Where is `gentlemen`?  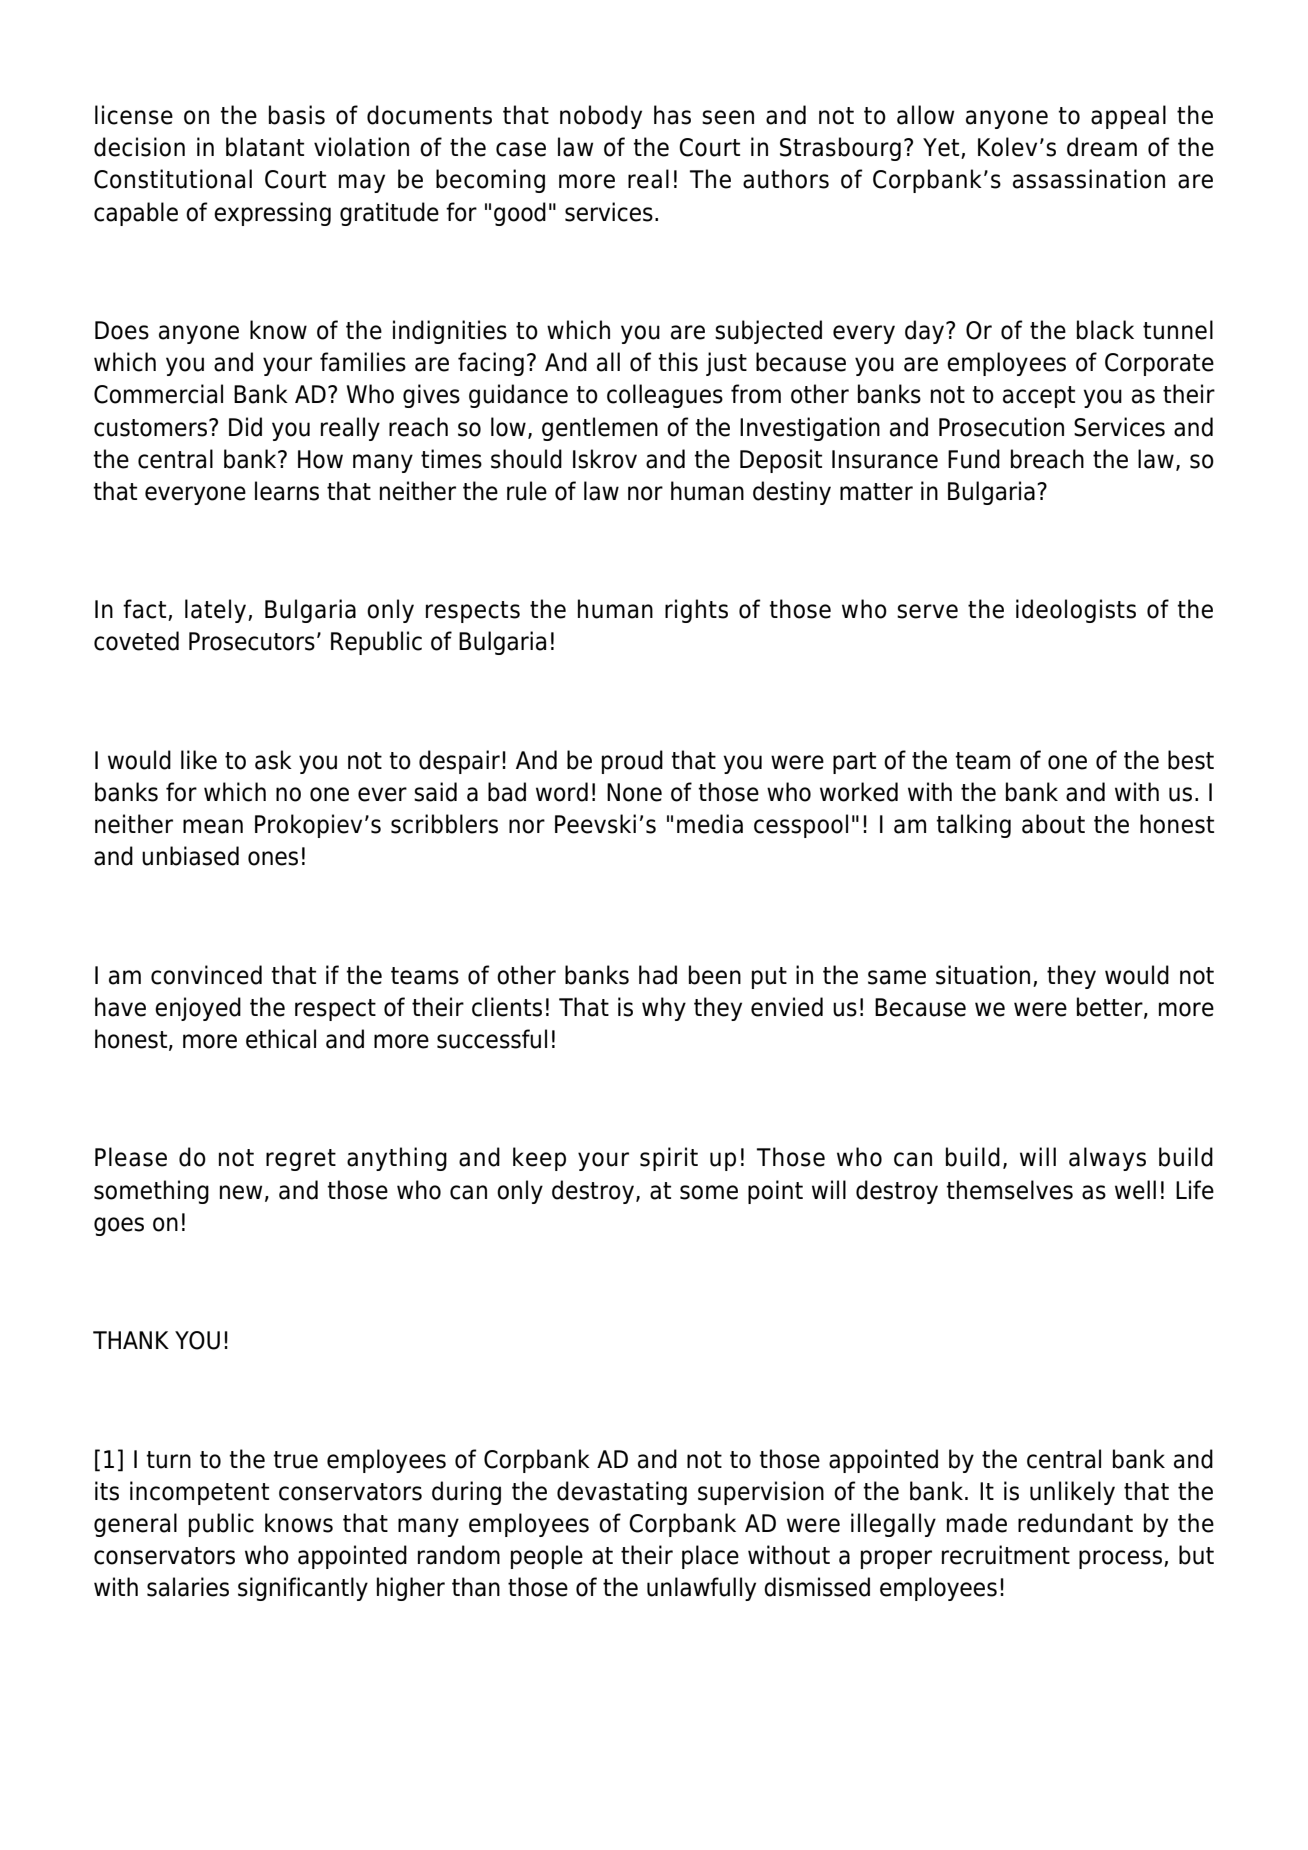 gentlemen is located at coordinates (600, 429).
